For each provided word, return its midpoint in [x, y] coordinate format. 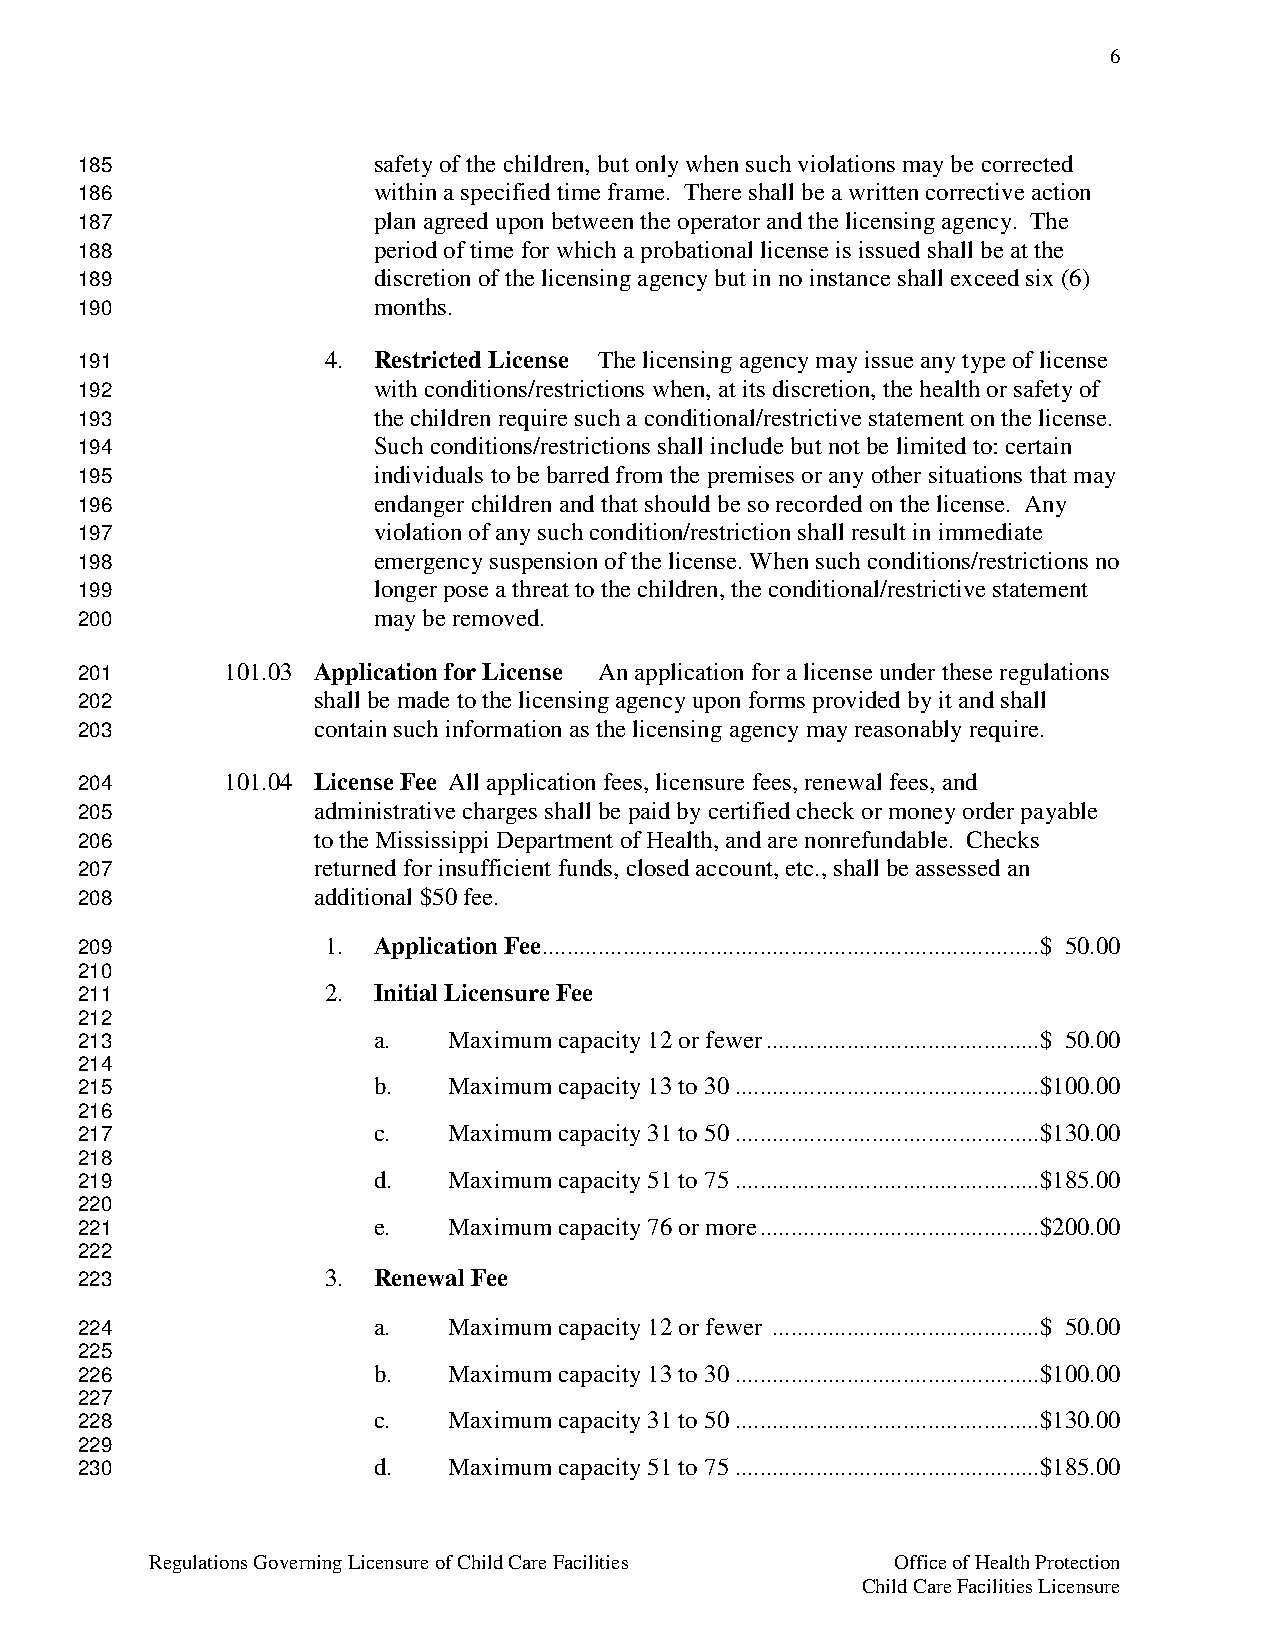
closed [658, 867]
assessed [958, 867]
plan [395, 223]
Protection [1077, 1562]
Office [920, 1562]
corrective [975, 191]
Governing [298, 1564]
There [712, 191]
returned [355, 867]
